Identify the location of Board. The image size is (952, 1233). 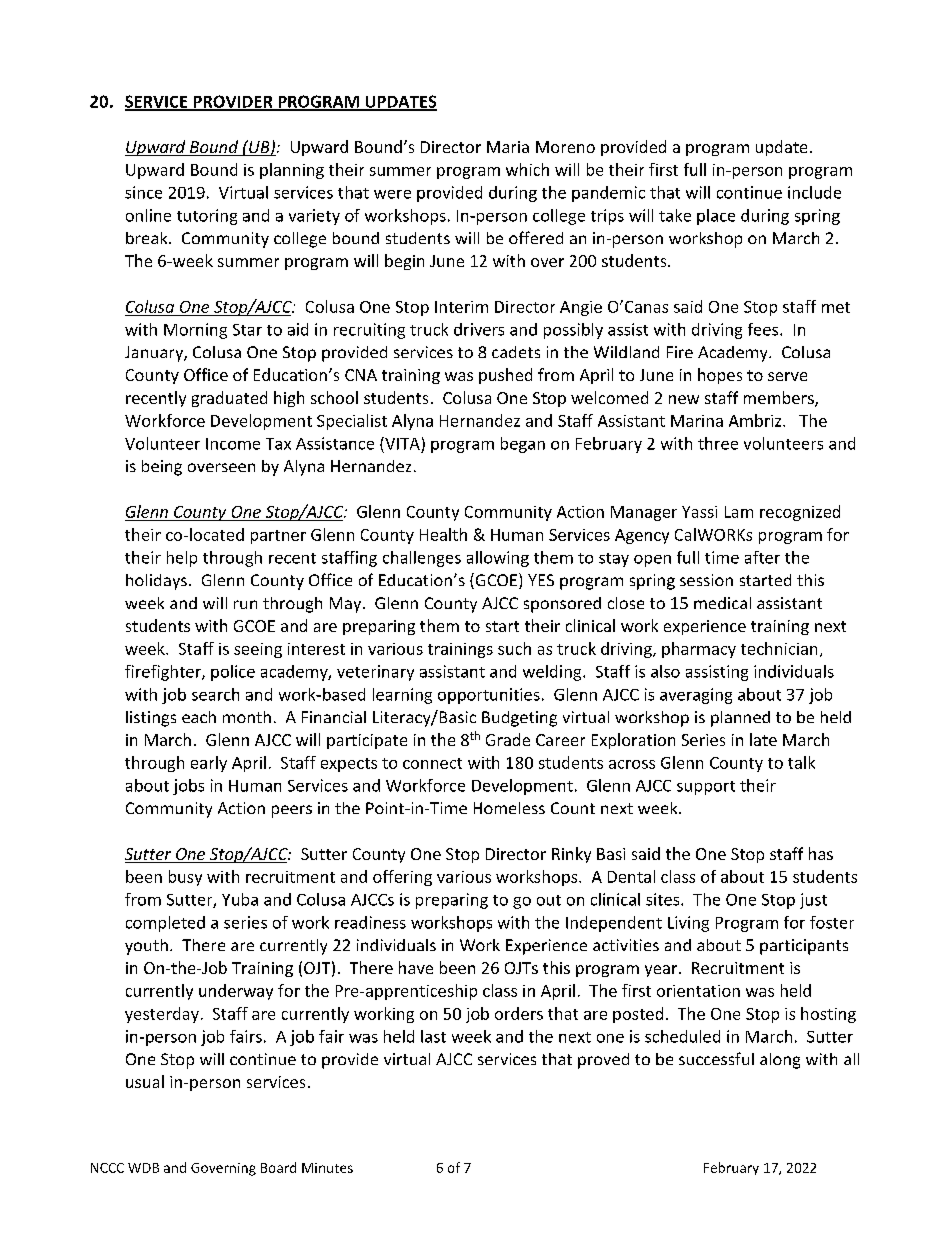
(278, 1167).
